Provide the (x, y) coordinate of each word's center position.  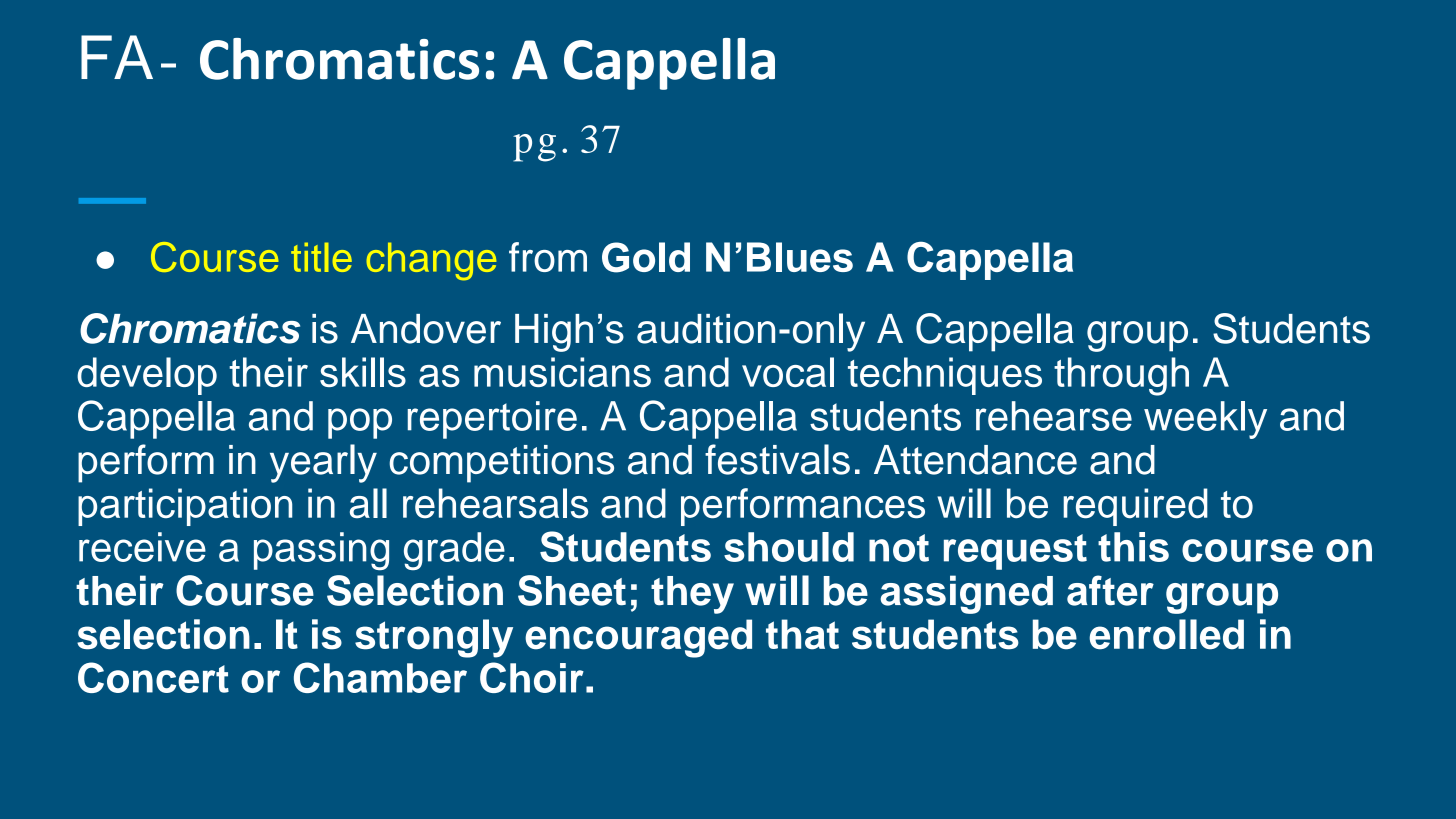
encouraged (638, 638)
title (321, 257)
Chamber (380, 677)
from (548, 257)
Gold (646, 257)
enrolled (1166, 634)
